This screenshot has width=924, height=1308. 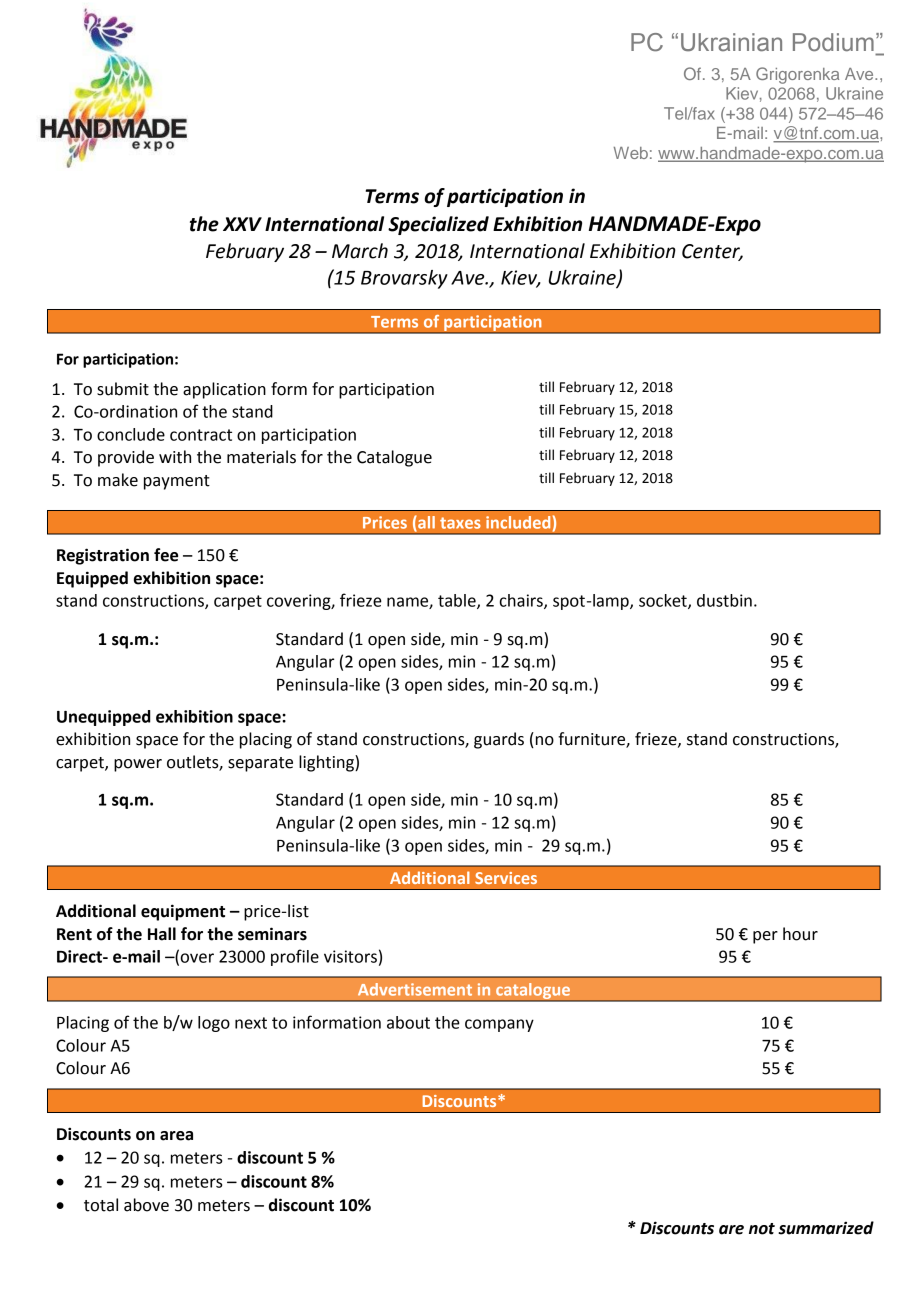 What do you see at coordinates (499, 1025) in the screenshot?
I see `company` at bounding box center [499, 1025].
